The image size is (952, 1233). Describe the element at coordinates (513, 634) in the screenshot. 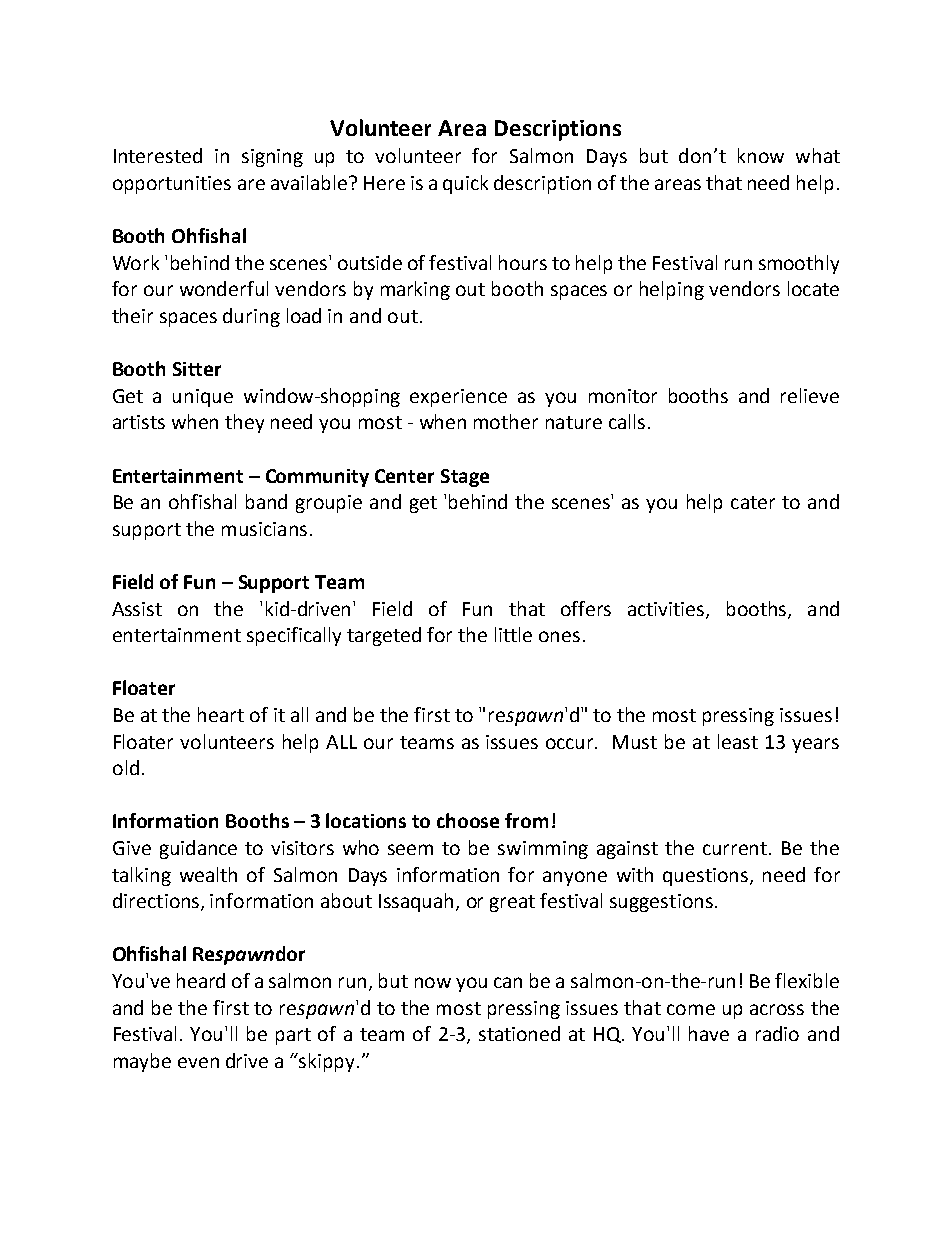

I see `little` at that location.
